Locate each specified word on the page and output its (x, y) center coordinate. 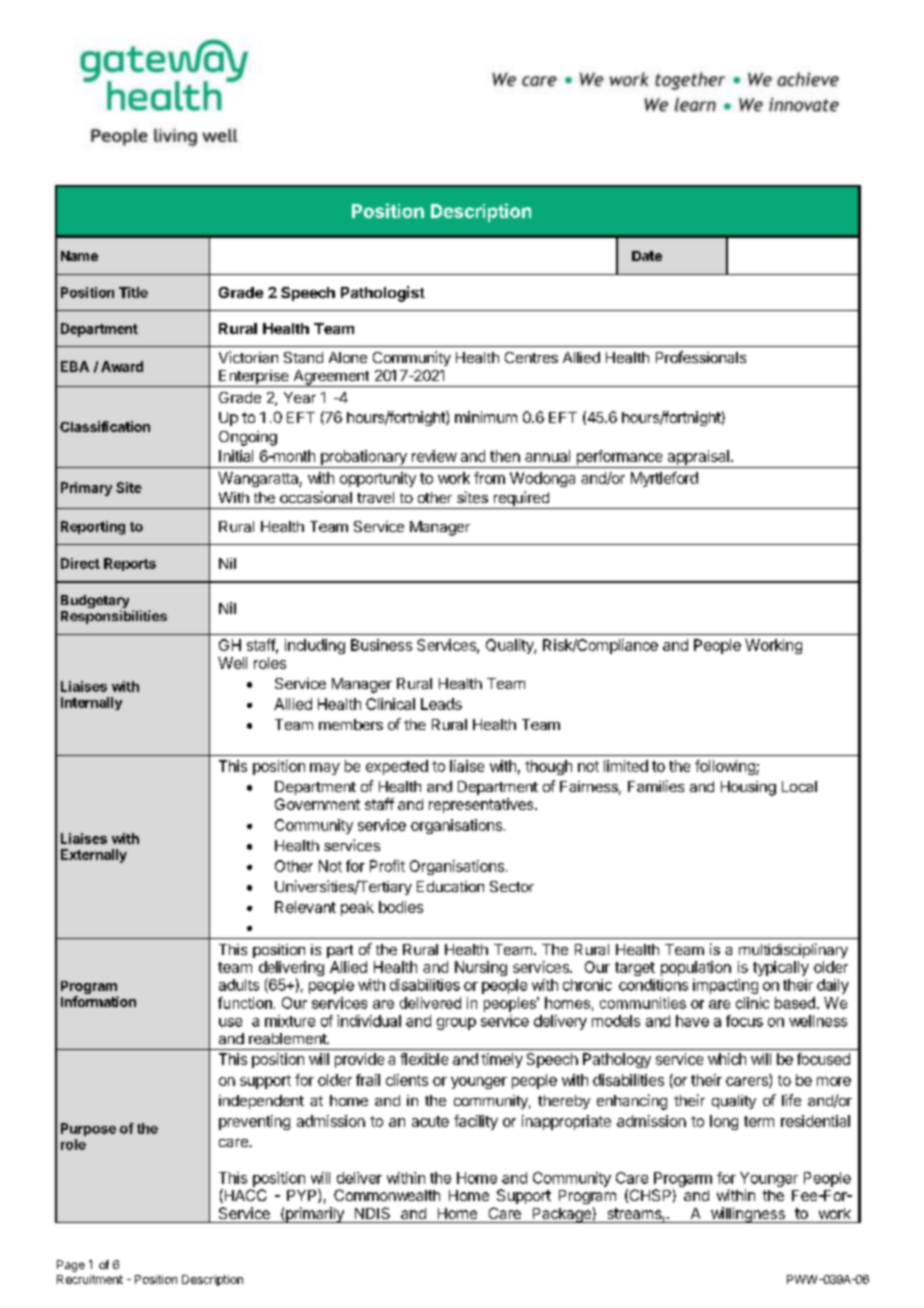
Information (98, 1001)
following (726, 767)
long (724, 1122)
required (521, 500)
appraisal (698, 457)
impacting (725, 986)
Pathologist (383, 294)
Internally (91, 703)
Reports (130, 564)
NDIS (372, 1213)
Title (133, 292)
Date (647, 256)
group (456, 1024)
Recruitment (90, 1279)
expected (397, 767)
